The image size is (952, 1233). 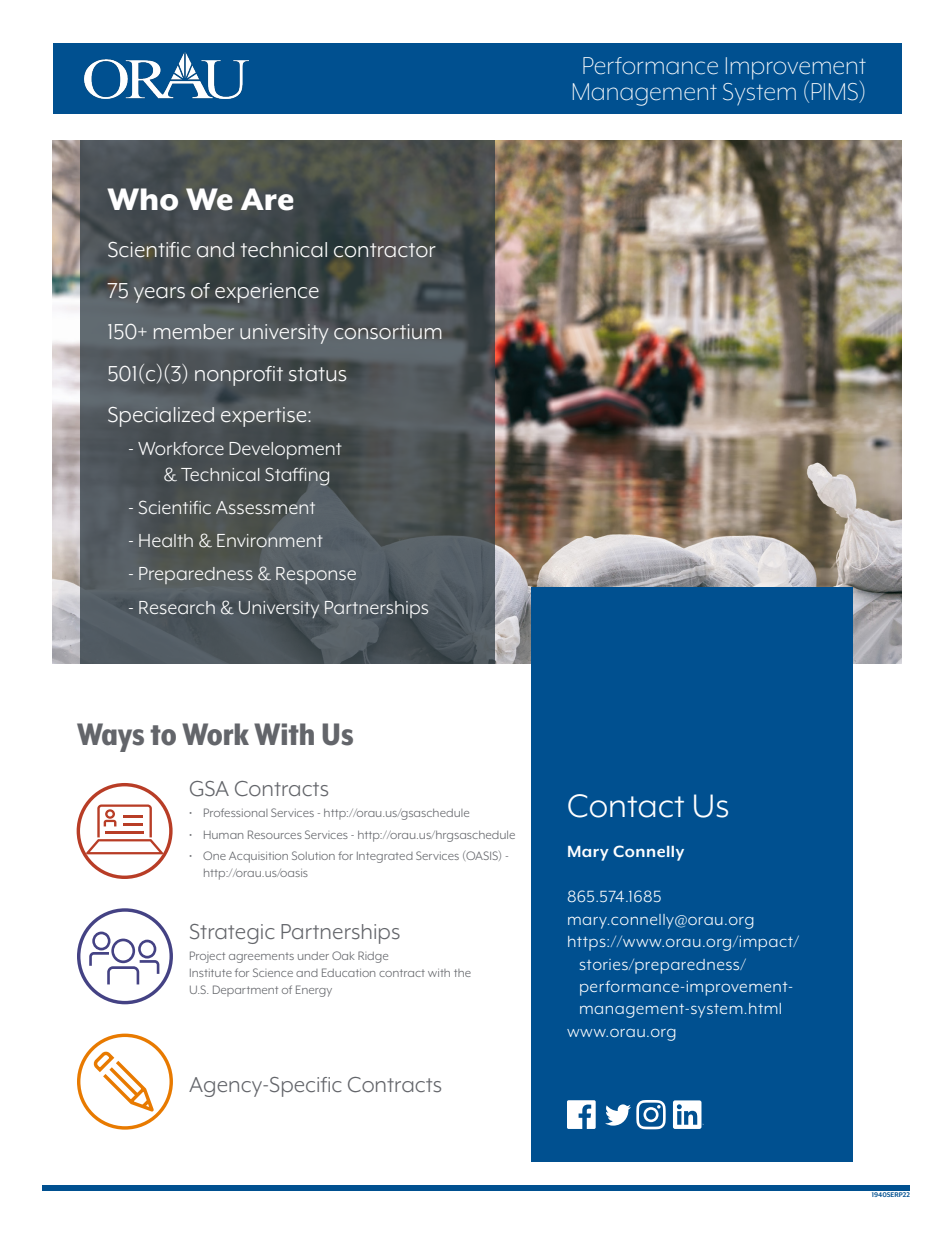 I want to click on consortium, so click(x=387, y=332).
